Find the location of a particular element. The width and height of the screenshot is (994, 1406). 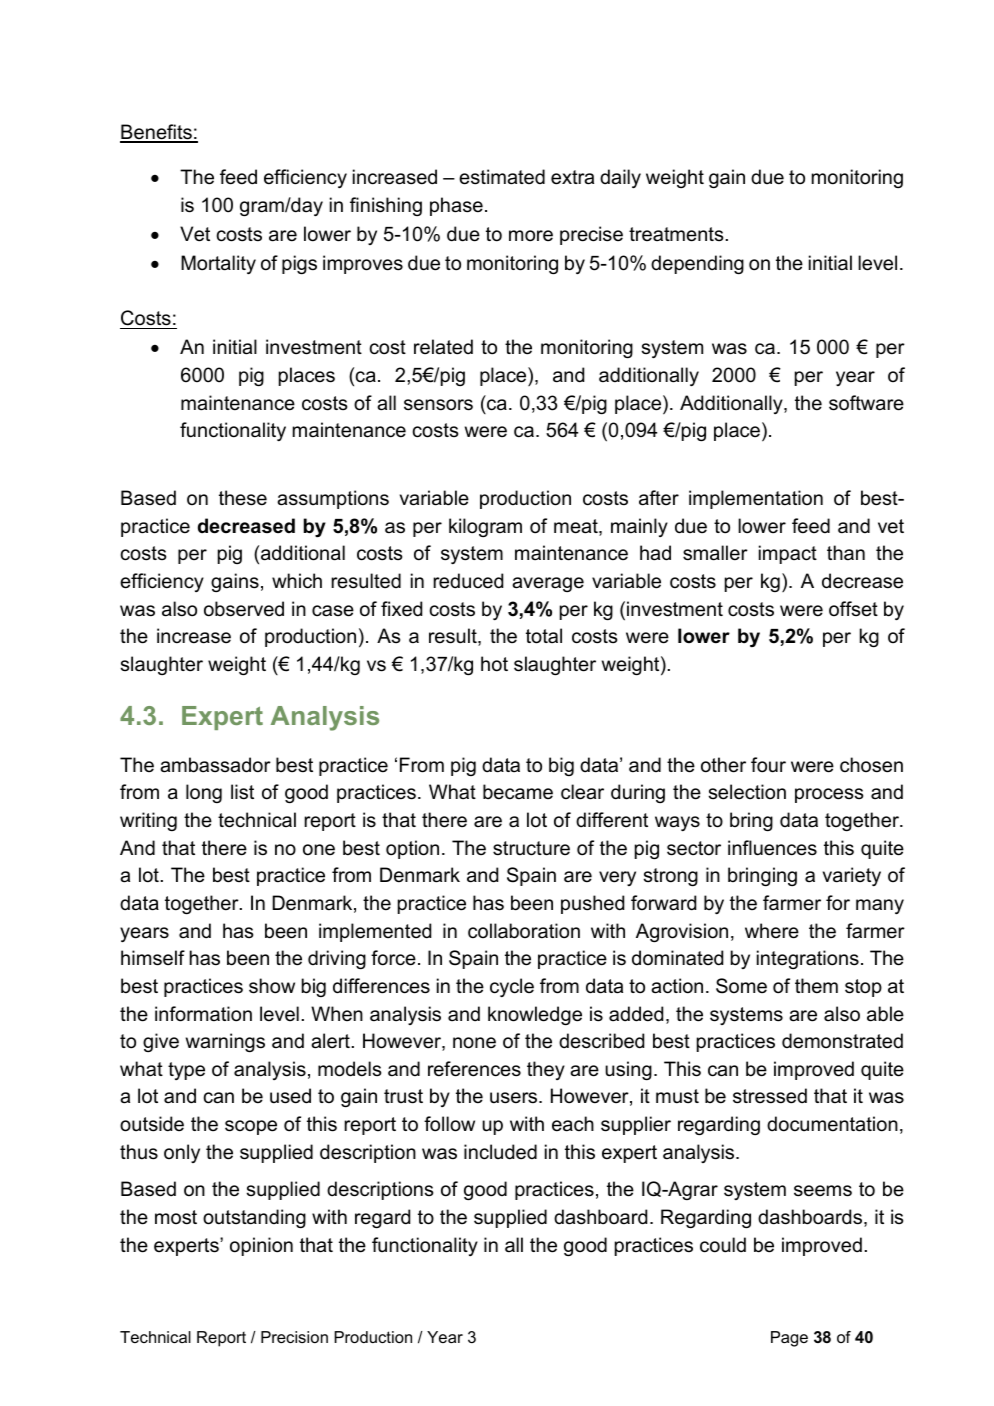

Benefits is located at coordinates (157, 133).
